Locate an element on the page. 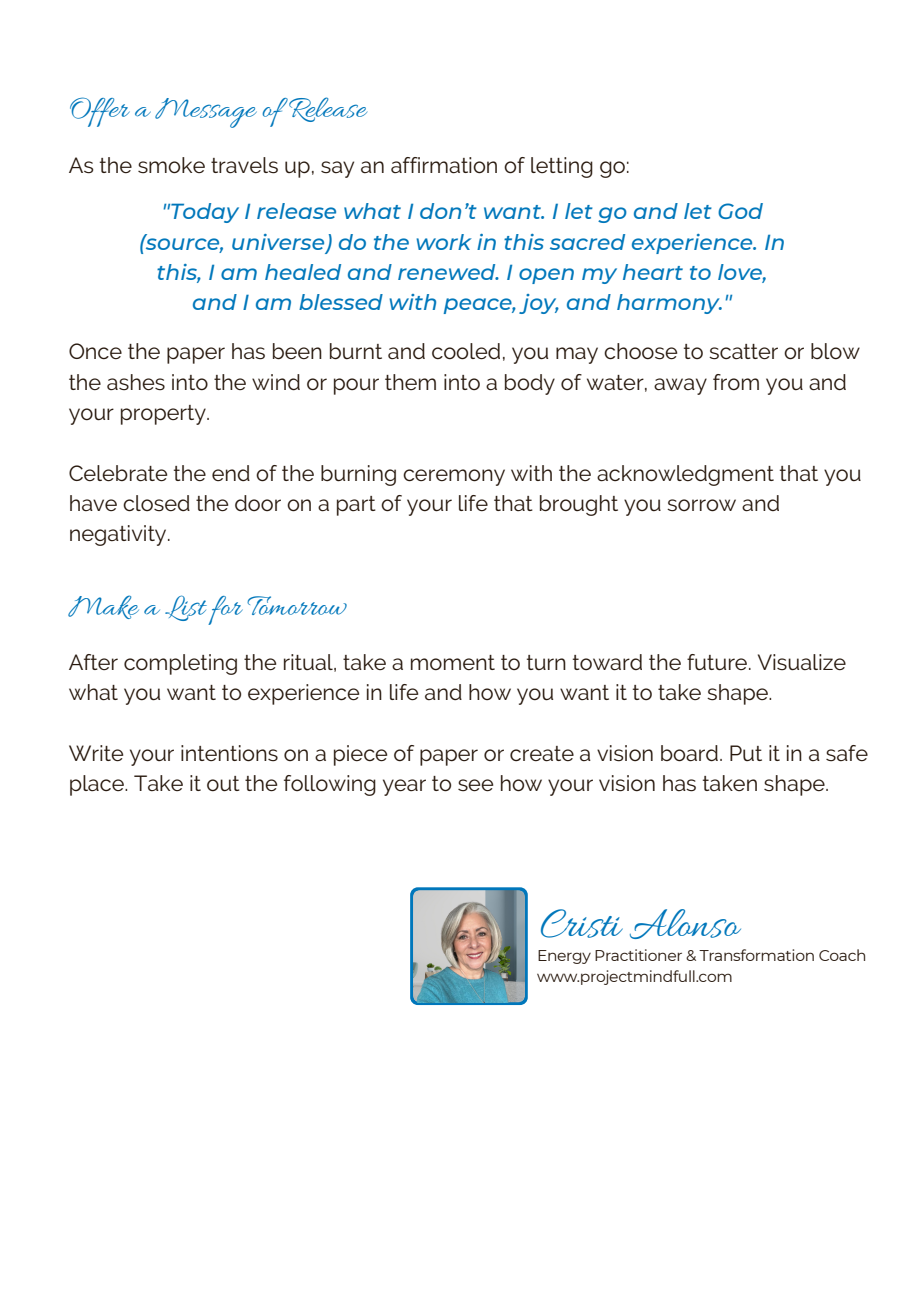  Transformation is located at coordinates (756, 955).
